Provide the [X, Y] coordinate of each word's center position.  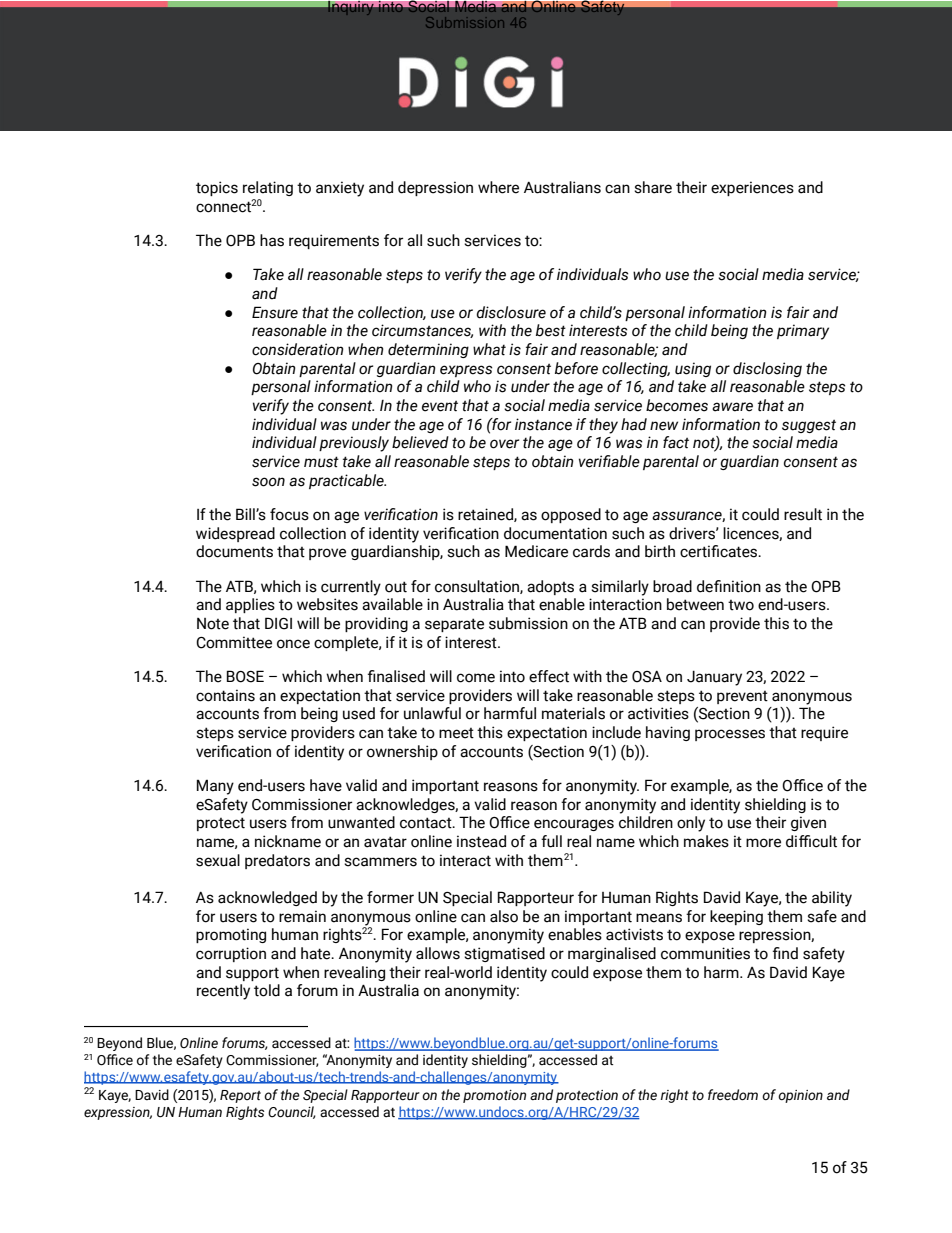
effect [549, 676]
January [714, 678]
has [272, 240]
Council [292, 1112]
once [293, 644]
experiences [752, 188]
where [498, 187]
